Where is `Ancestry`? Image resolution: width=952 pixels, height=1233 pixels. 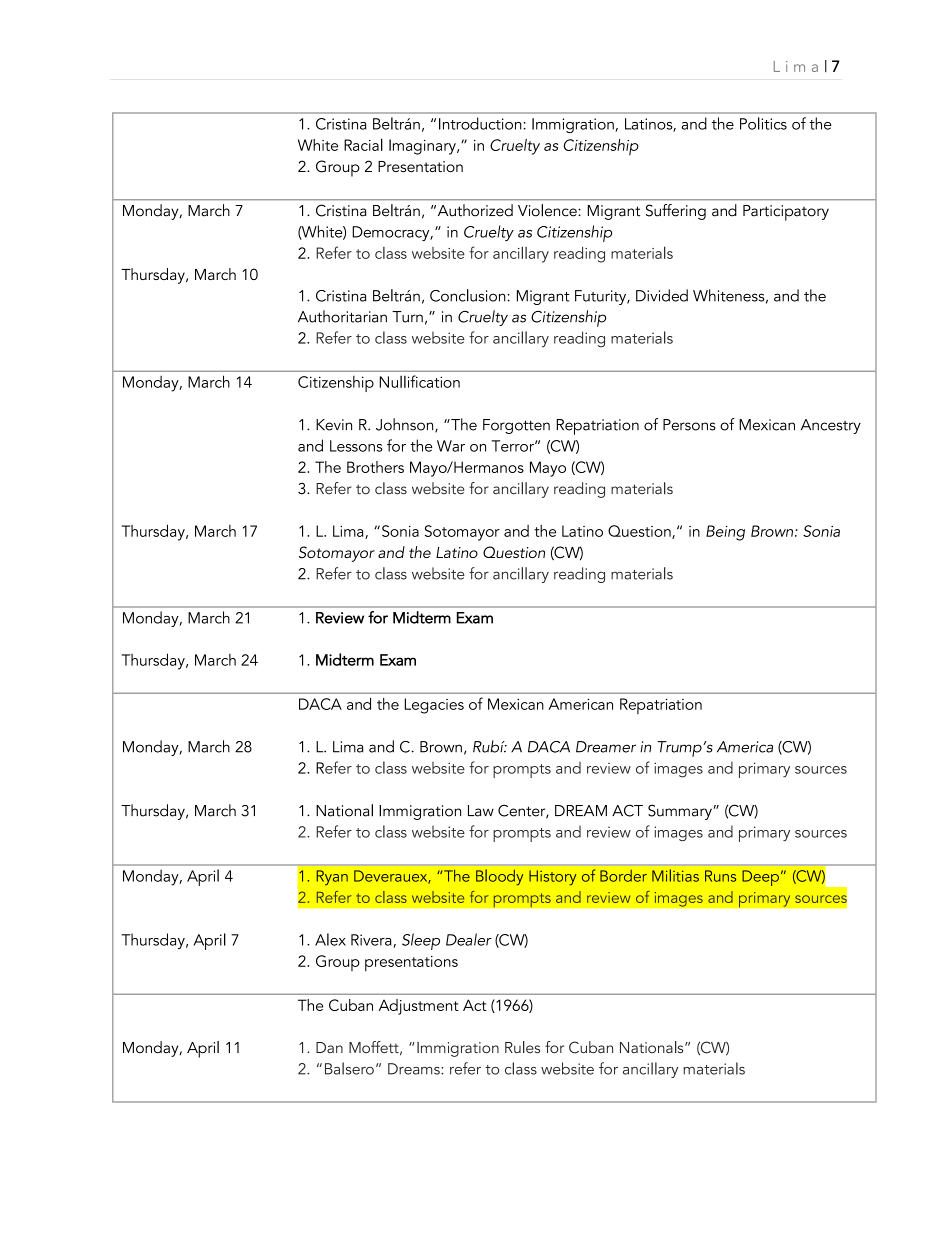
Ancestry is located at coordinates (831, 426).
